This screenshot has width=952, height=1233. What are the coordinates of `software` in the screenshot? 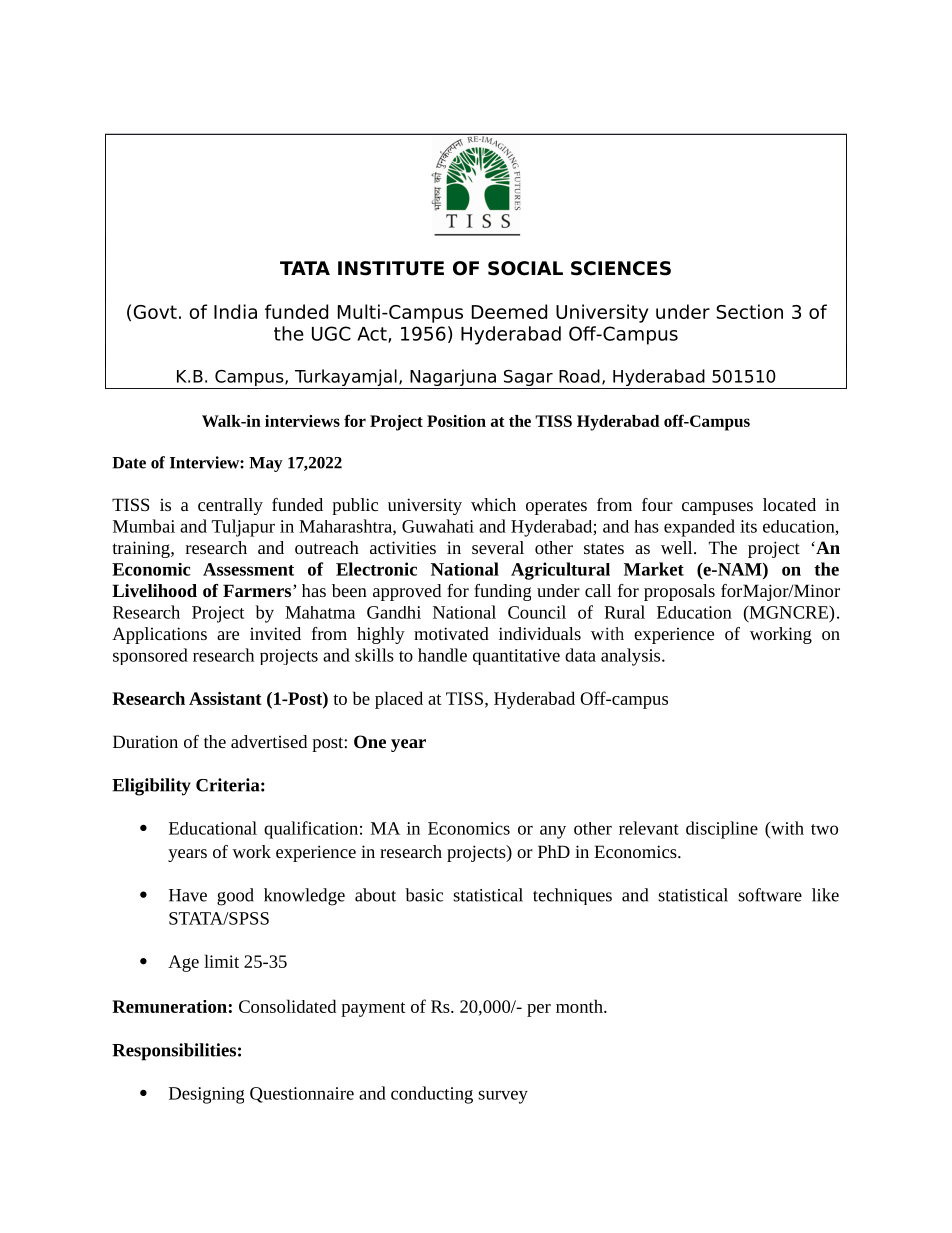 It's located at (770, 895).
